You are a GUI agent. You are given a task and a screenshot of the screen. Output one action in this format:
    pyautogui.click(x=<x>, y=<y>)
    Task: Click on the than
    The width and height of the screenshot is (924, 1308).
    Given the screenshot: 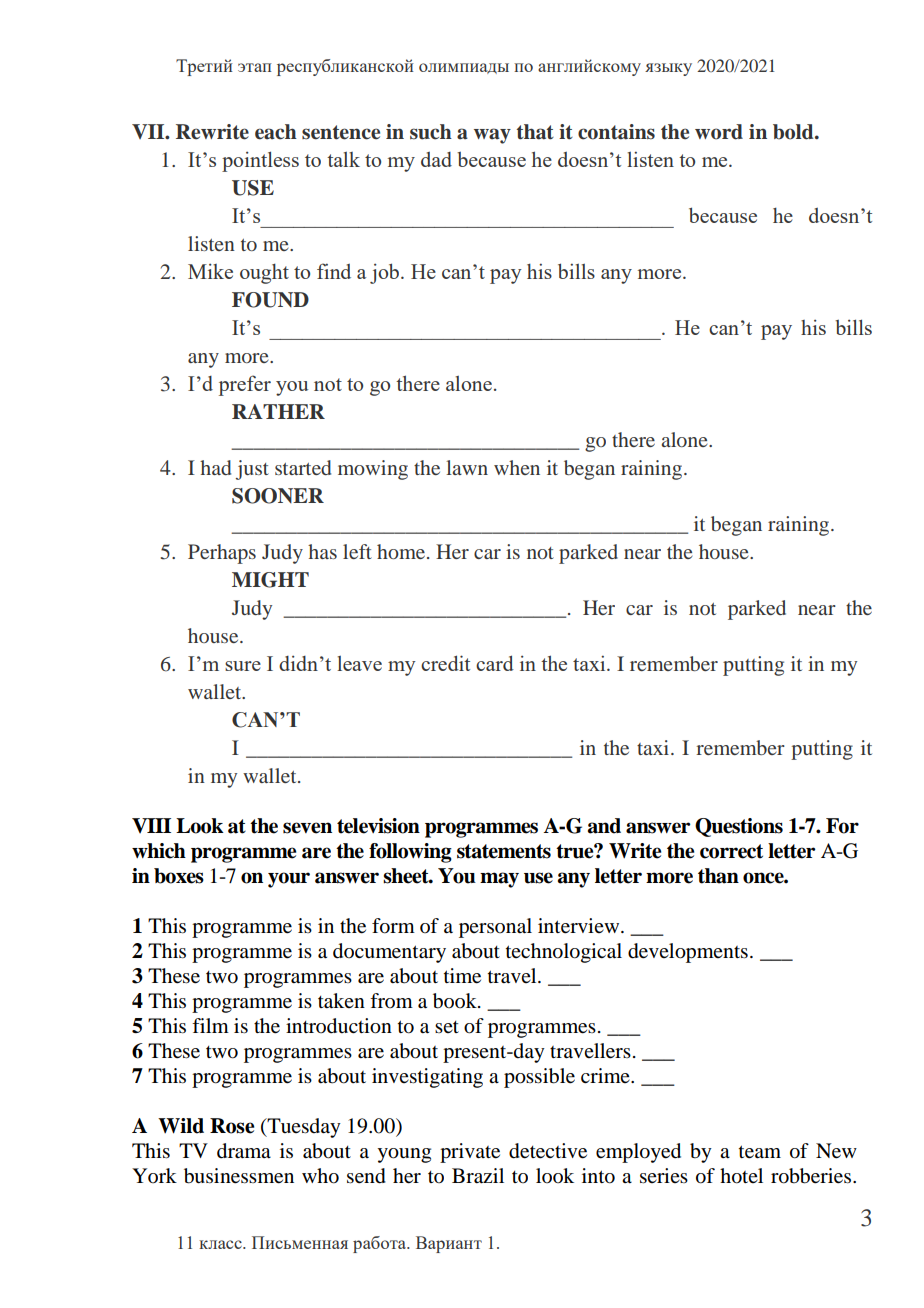 What is the action you would take?
    pyautogui.click(x=718, y=876)
